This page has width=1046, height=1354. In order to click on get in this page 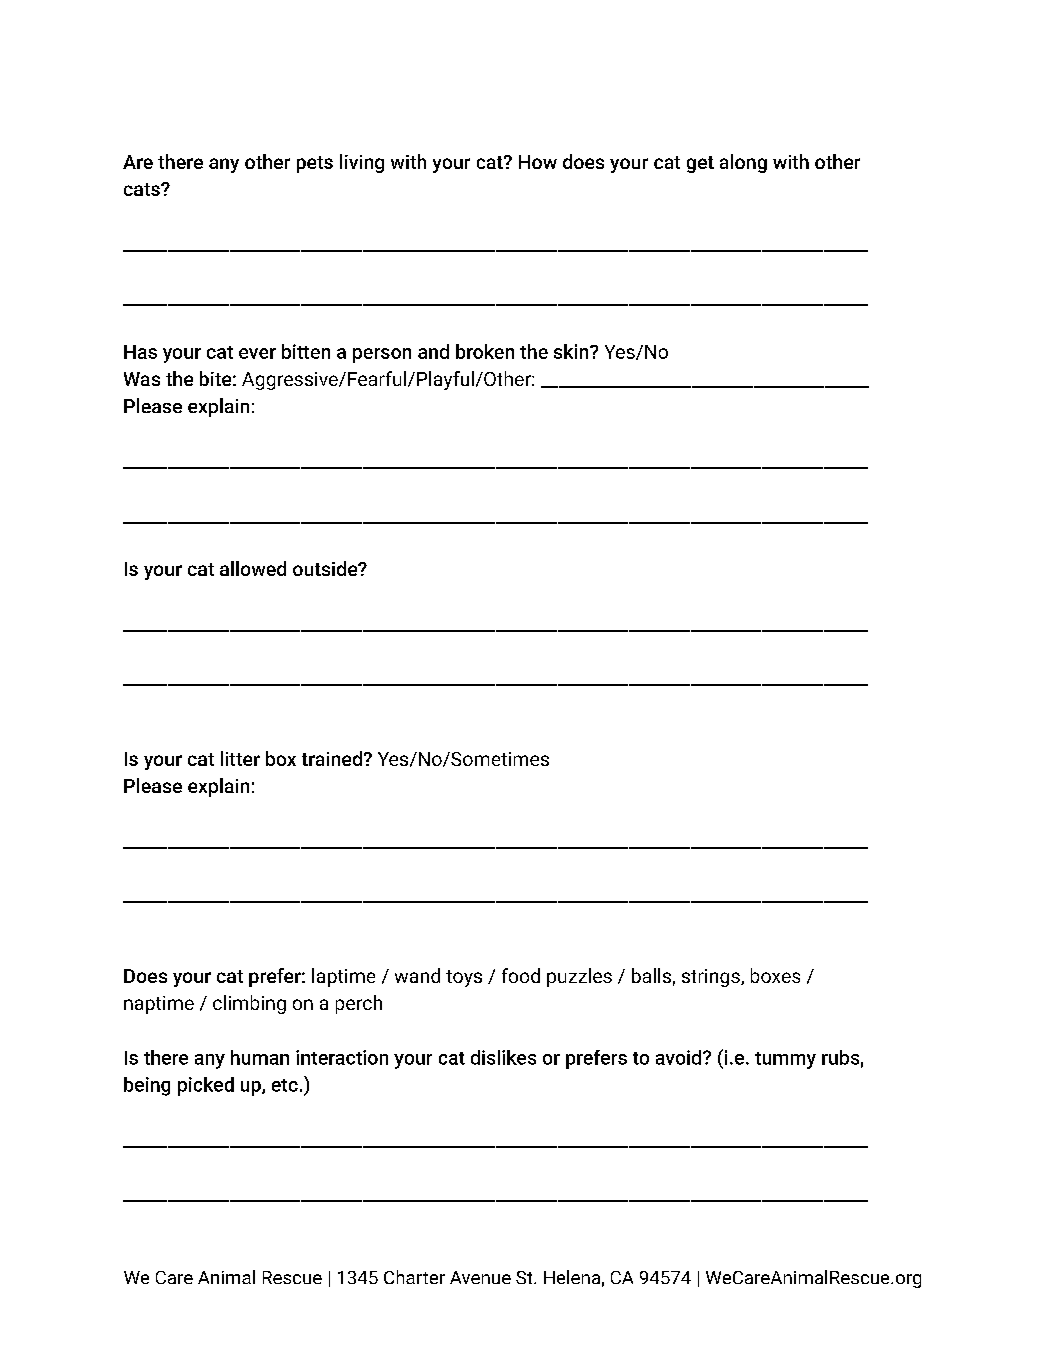, I will do `click(700, 164)`.
